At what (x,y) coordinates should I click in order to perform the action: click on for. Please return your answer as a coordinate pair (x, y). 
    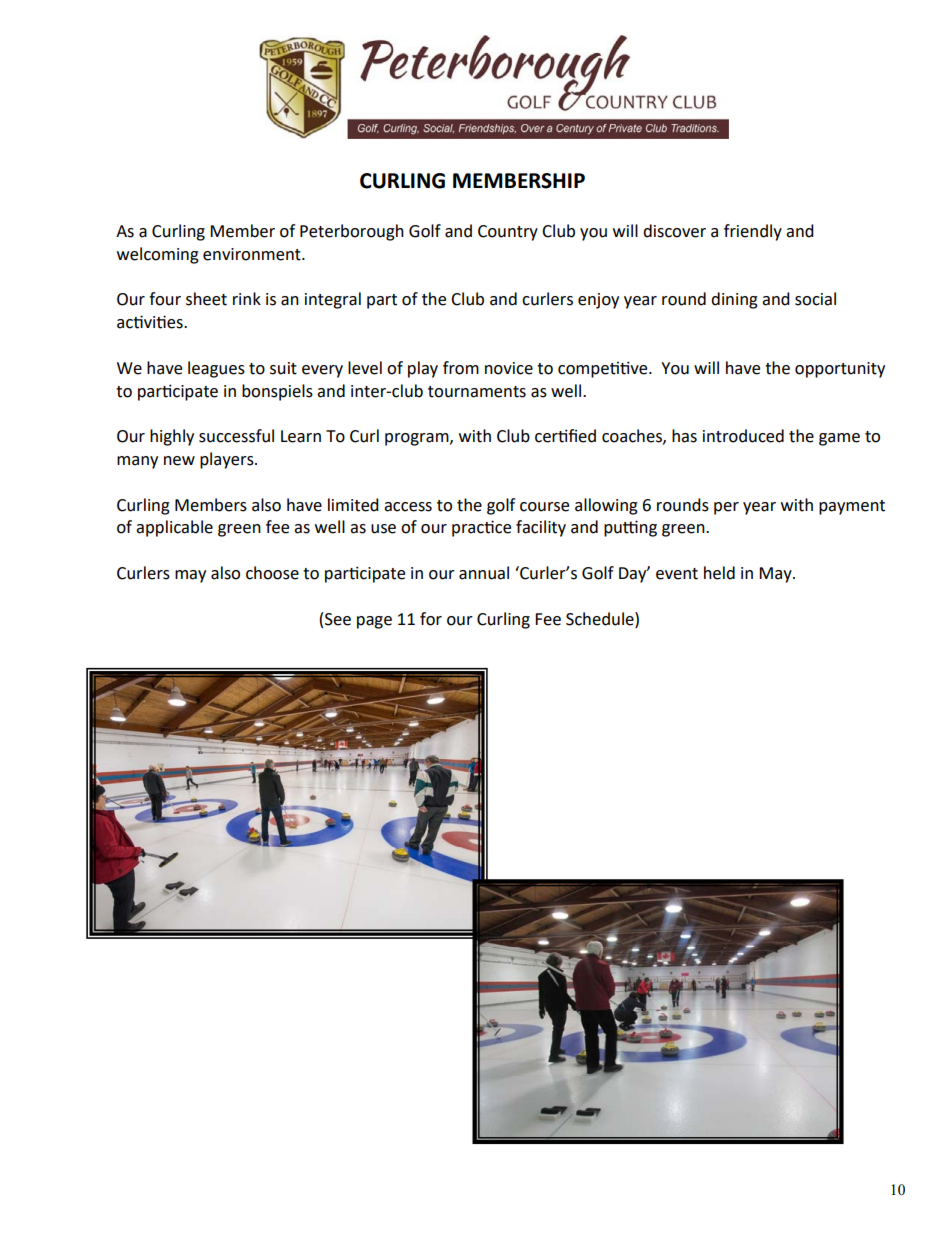
    Looking at the image, I should click on (431, 619).
